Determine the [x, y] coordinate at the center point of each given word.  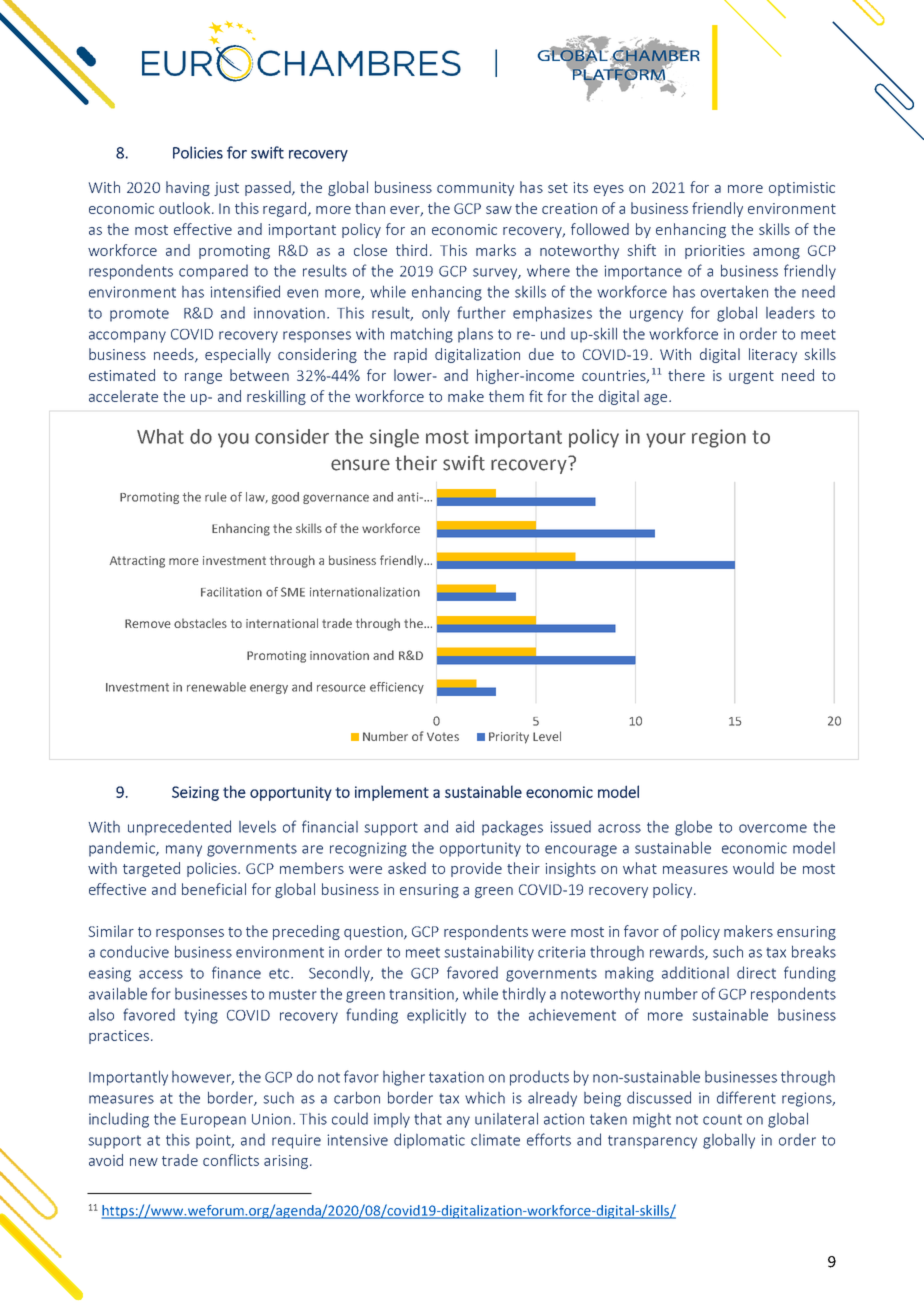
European [213, 1121]
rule [216, 497]
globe [693, 828]
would [753, 868]
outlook [186, 208]
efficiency [397, 688]
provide [476, 869]
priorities [715, 252]
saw [499, 210]
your [666, 440]
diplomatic [429, 1141]
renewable [216, 687]
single [394, 438]
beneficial [214, 889]
